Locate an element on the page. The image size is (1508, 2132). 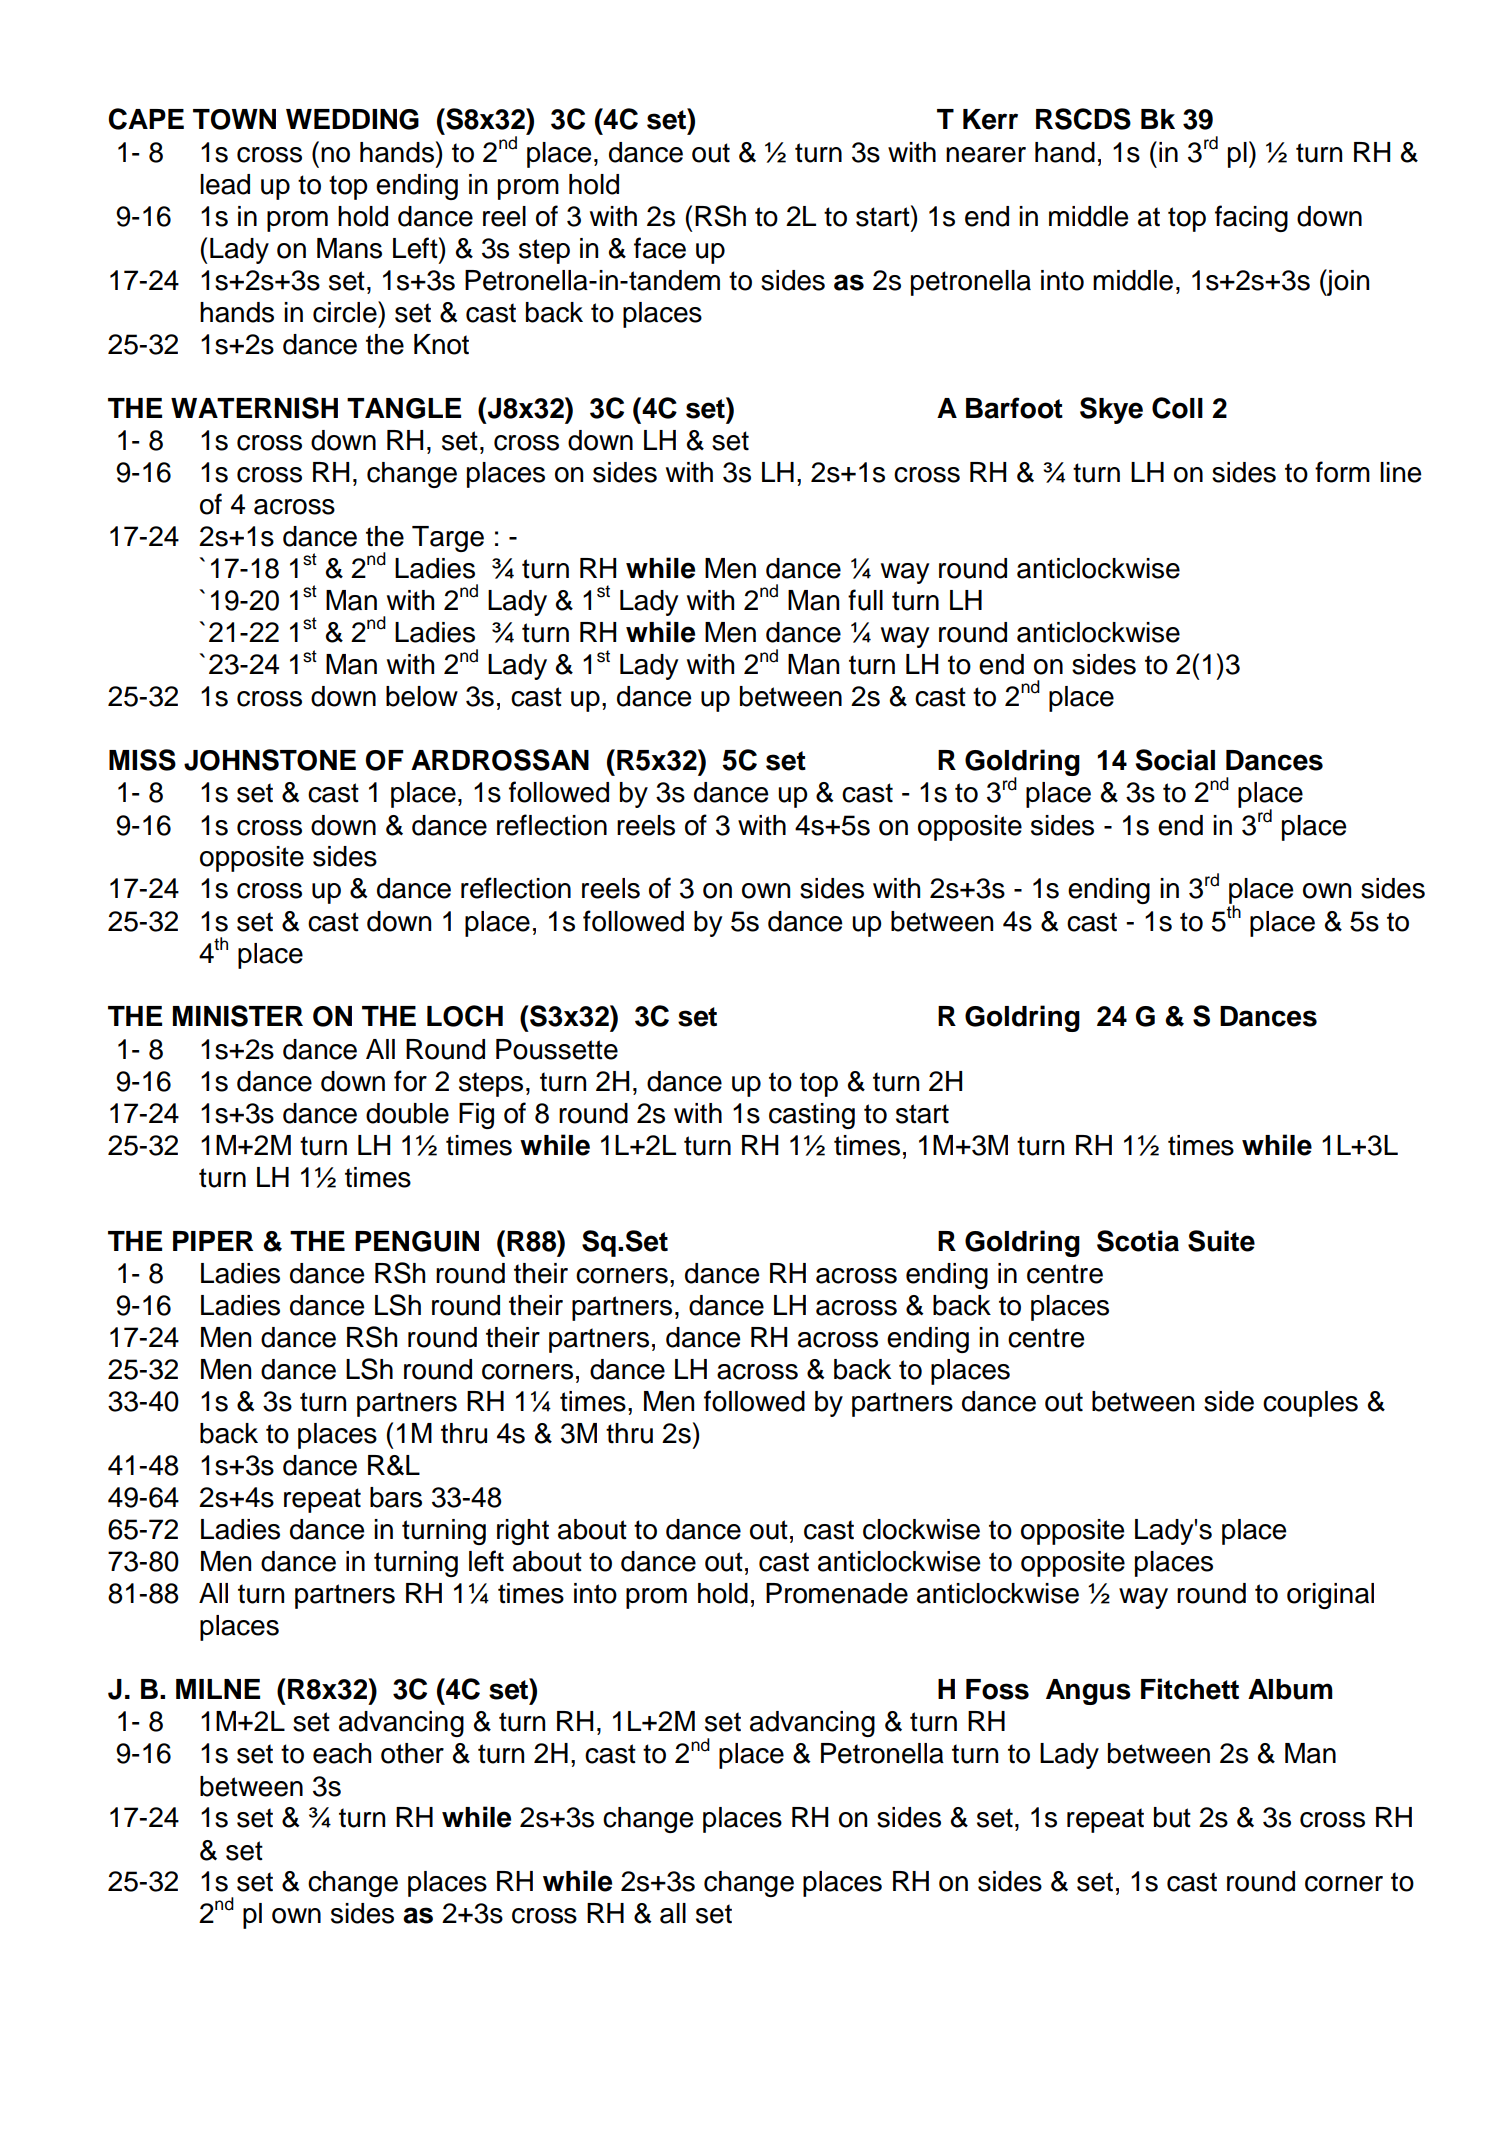
face is located at coordinates (660, 248).
